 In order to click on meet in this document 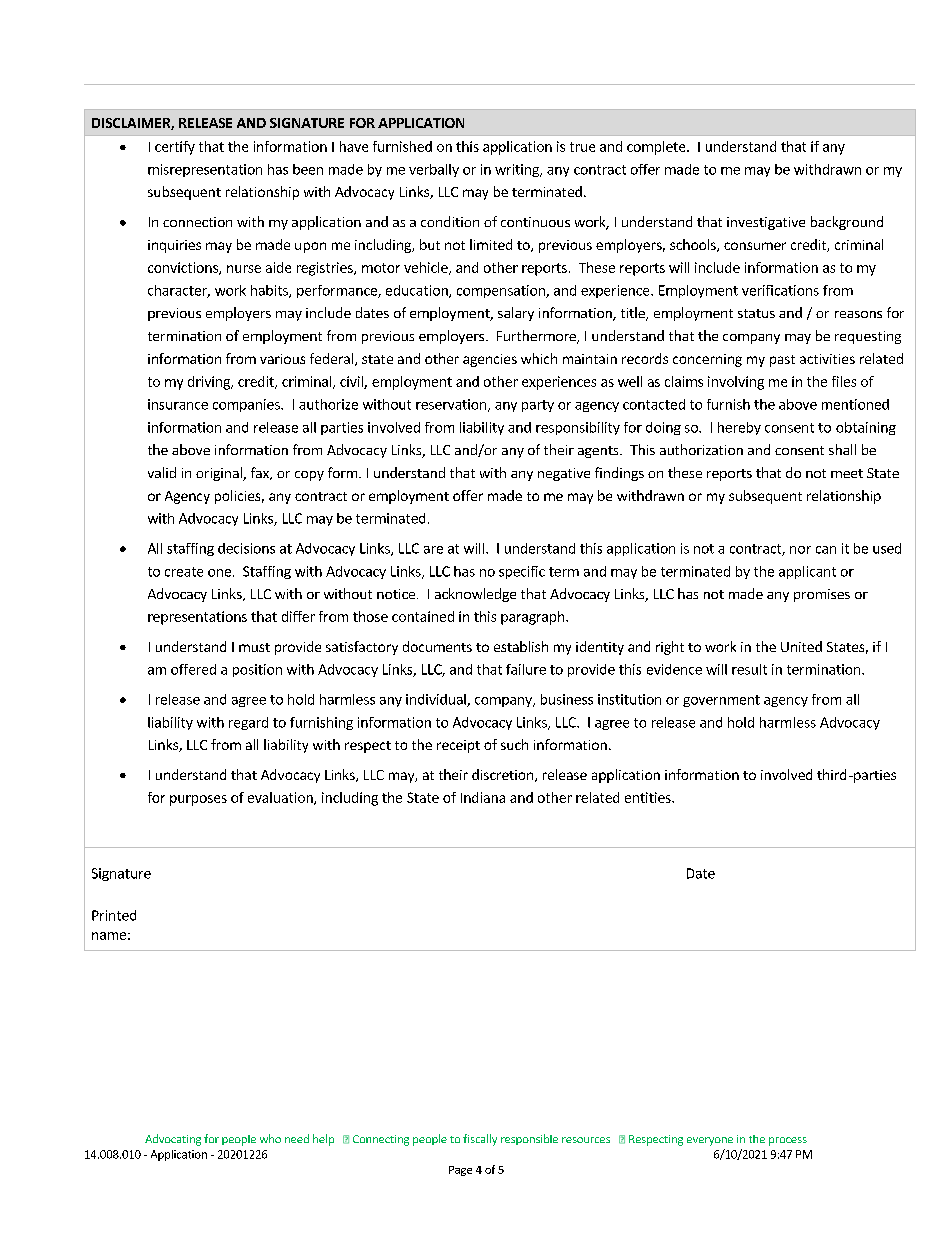, I will do `click(847, 473)`.
